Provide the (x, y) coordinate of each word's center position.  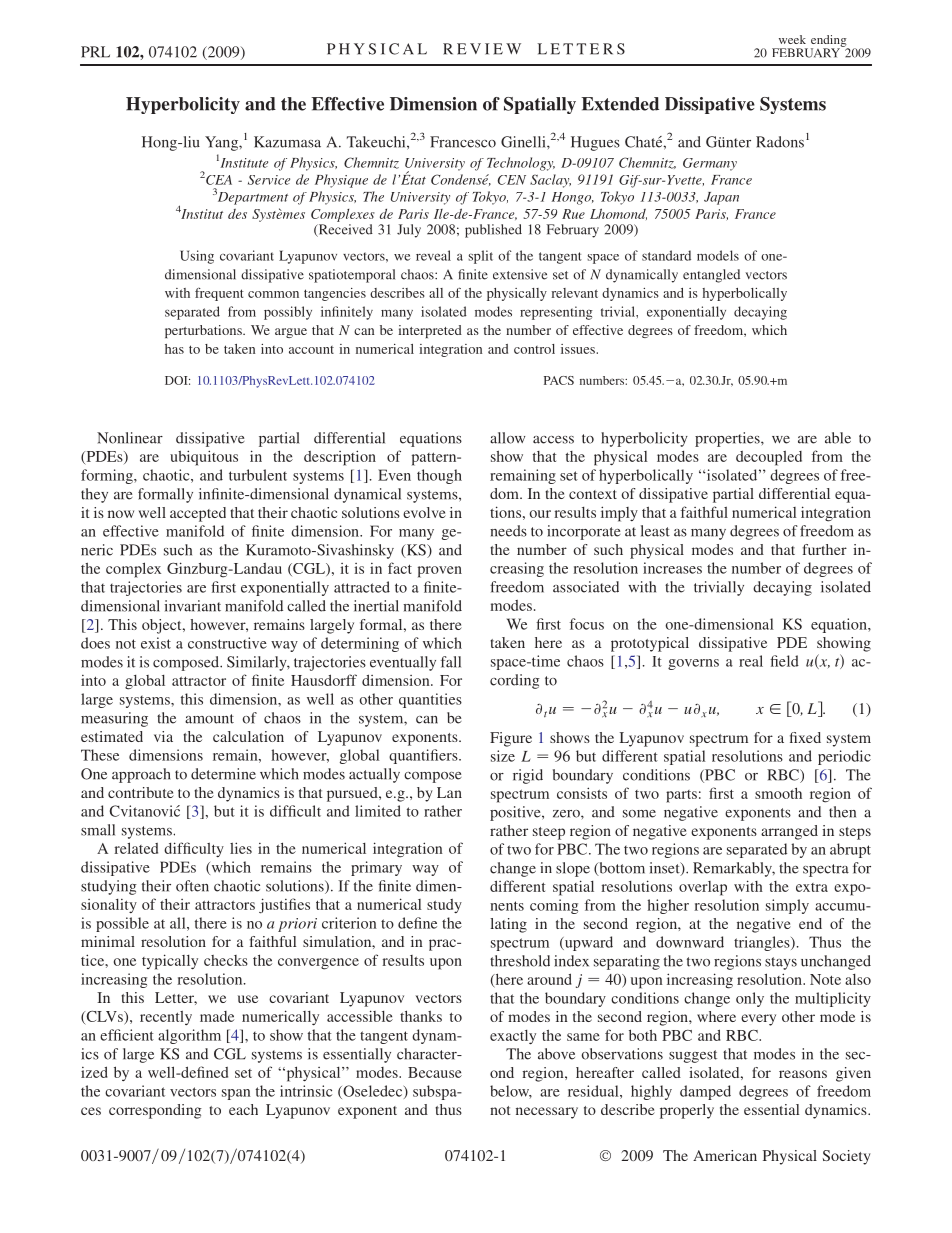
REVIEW (482, 49)
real (751, 661)
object (163, 626)
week (792, 39)
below (511, 1092)
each (243, 1109)
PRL (95, 52)
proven (440, 572)
